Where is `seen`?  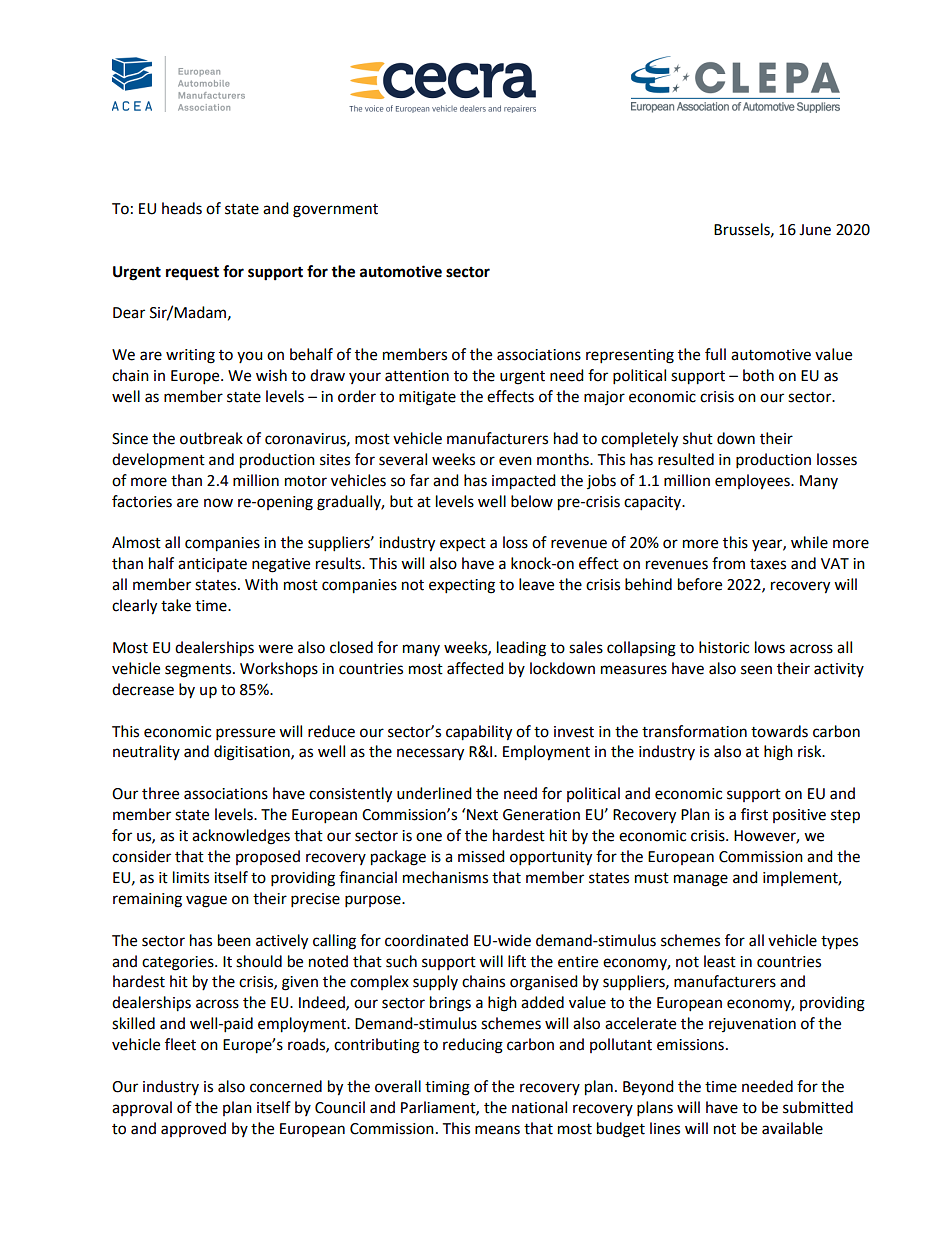 seen is located at coordinates (756, 670).
